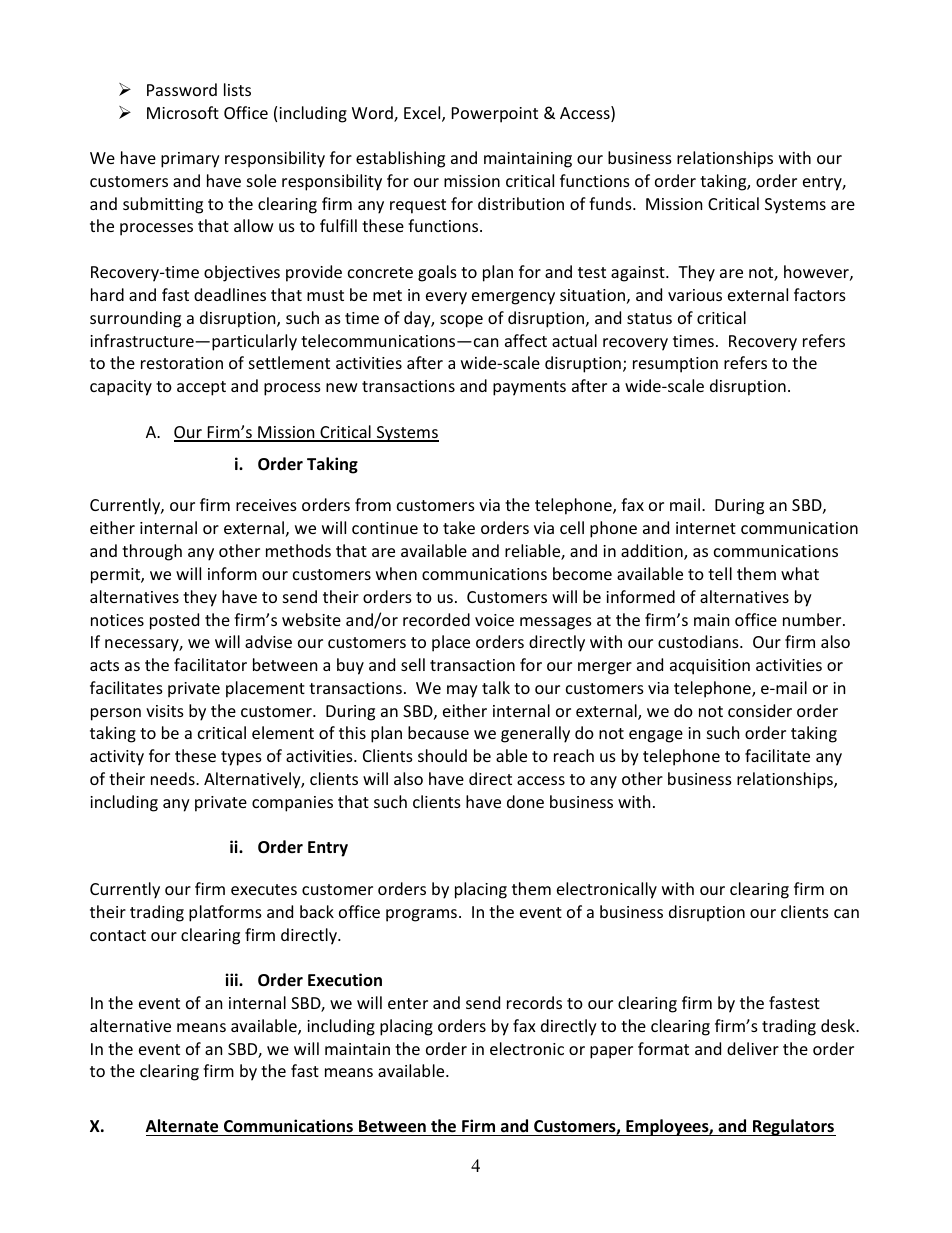  Describe the element at coordinates (183, 112) in the image. I see `Microsoft` at that location.
